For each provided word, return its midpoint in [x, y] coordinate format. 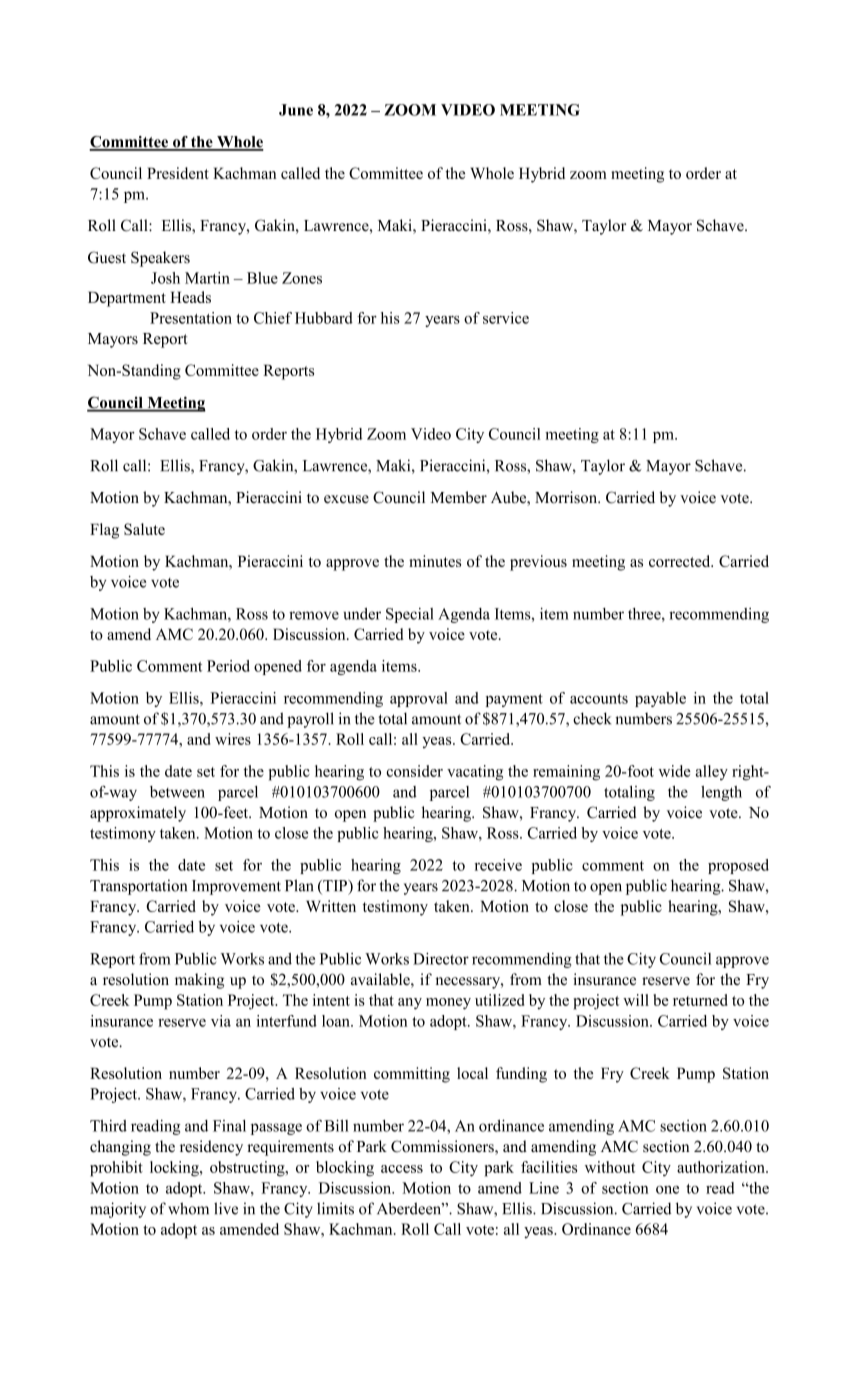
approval [419, 699]
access [402, 1169]
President [178, 173]
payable [660, 699]
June [296, 110]
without [610, 1167]
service [506, 318]
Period [228, 666]
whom [188, 1208]
